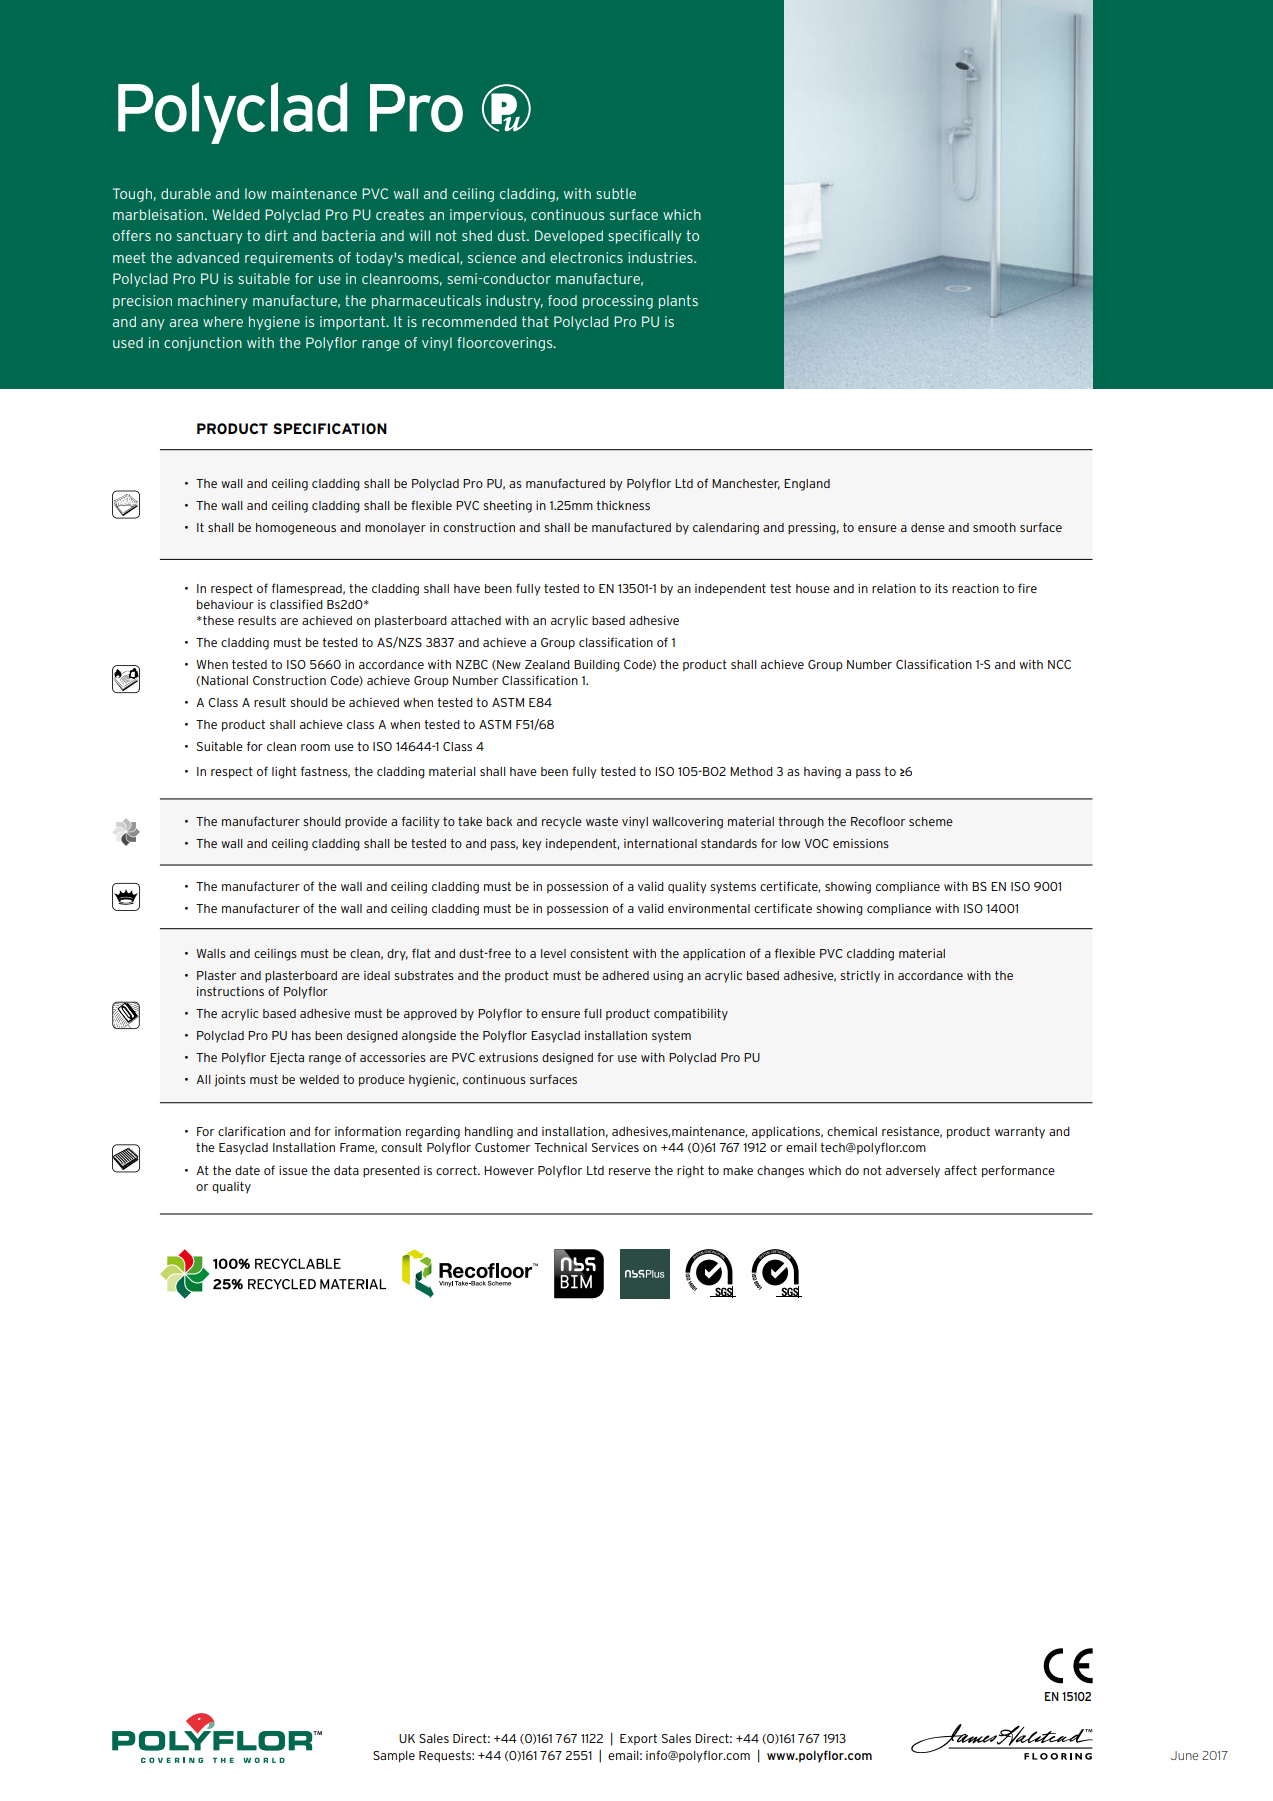 The height and width of the screenshot is (1801, 1273). What do you see at coordinates (1059, 664) in the screenshot?
I see `NCC` at bounding box center [1059, 664].
